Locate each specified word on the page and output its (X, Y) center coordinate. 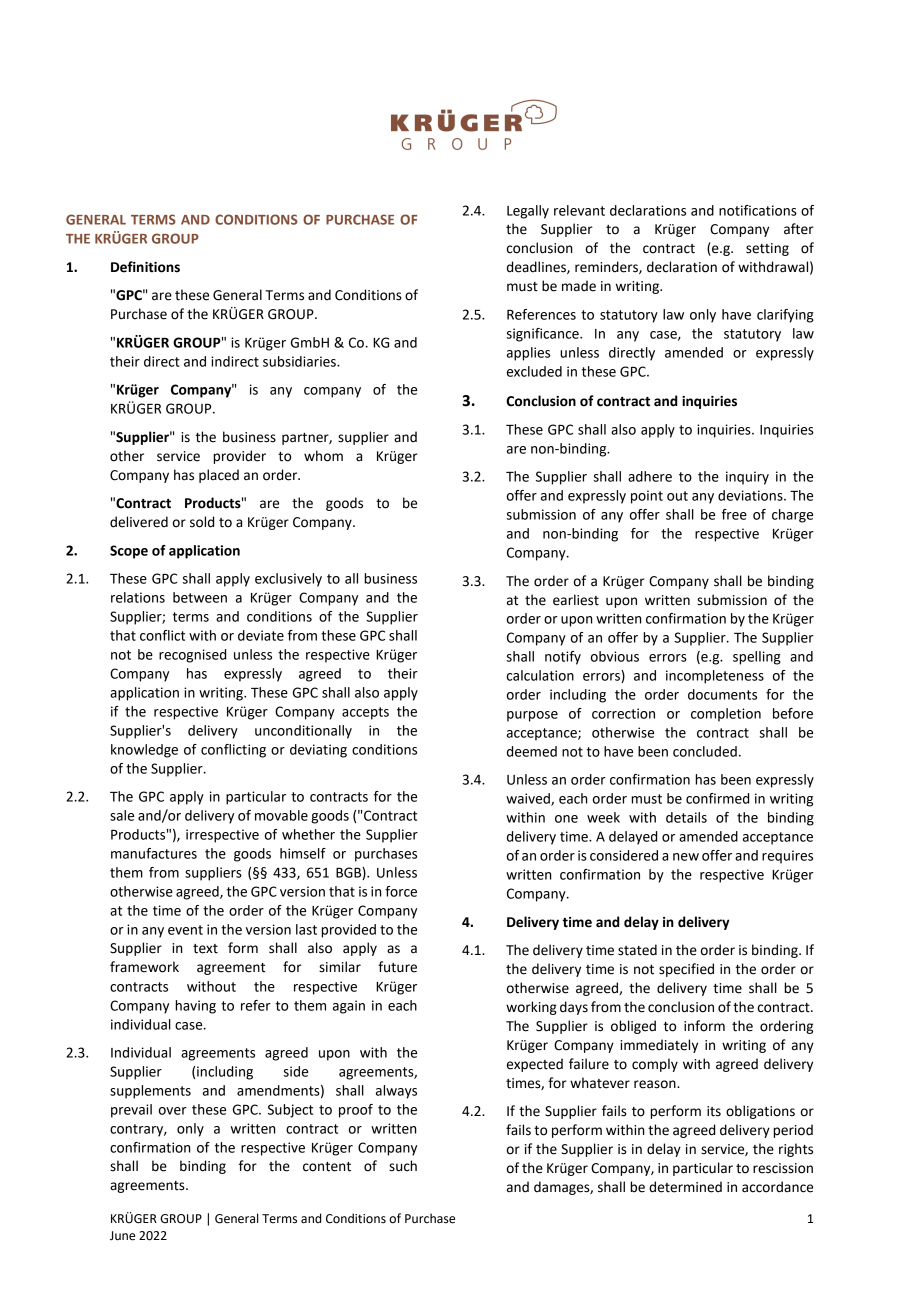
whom (323, 456)
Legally (528, 212)
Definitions (145, 267)
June (122, 1236)
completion (726, 715)
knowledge (144, 751)
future (397, 967)
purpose (532, 716)
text (205, 949)
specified (686, 970)
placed (219, 476)
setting (767, 249)
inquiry (747, 478)
